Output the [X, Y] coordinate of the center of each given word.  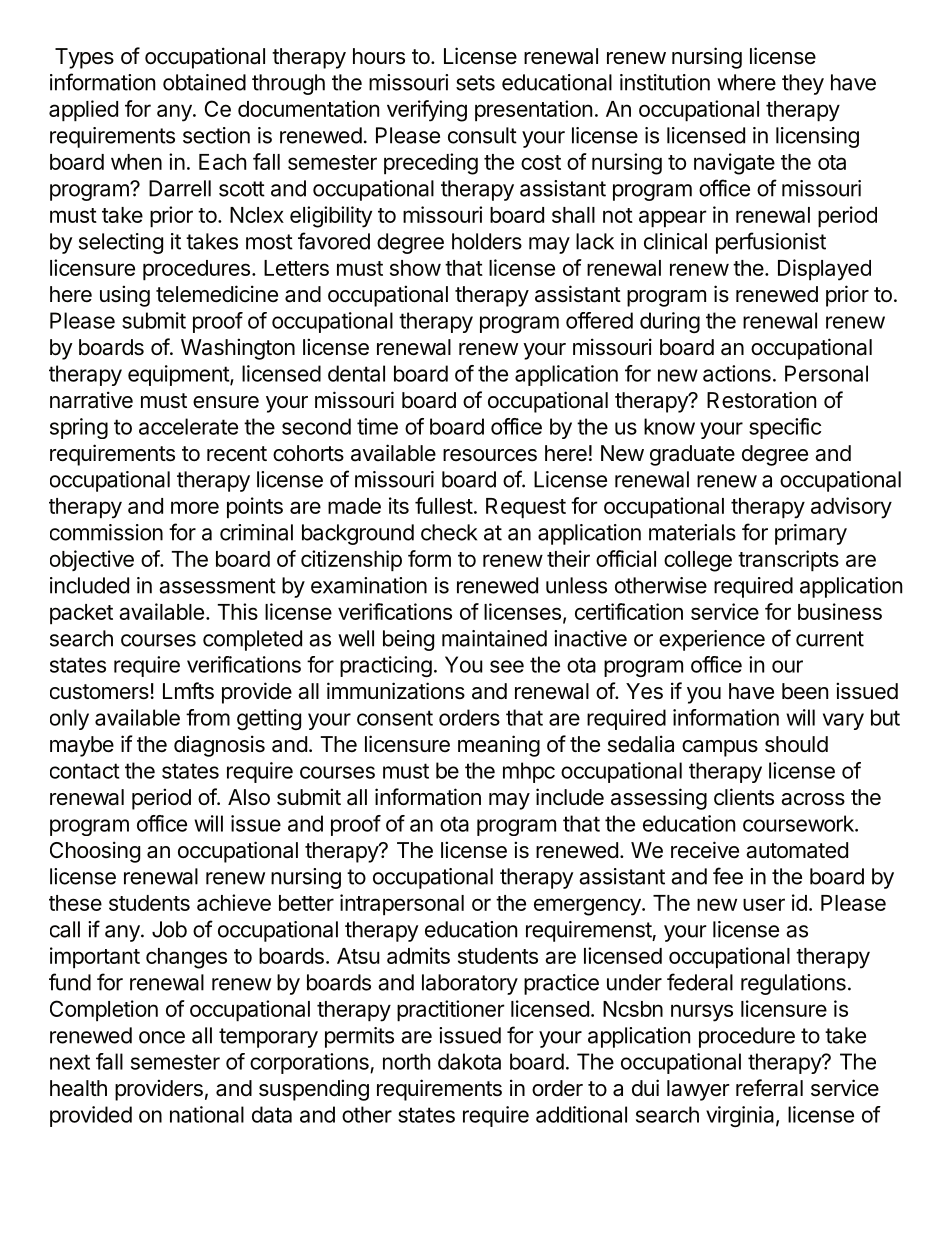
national [207, 1114]
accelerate [188, 426]
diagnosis [219, 746]
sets [475, 83]
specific [785, 428]
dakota [469, 1061]
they [803, 84]
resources [490, 455]
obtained [204, 82]
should [796, 744]
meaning [499, 746]
